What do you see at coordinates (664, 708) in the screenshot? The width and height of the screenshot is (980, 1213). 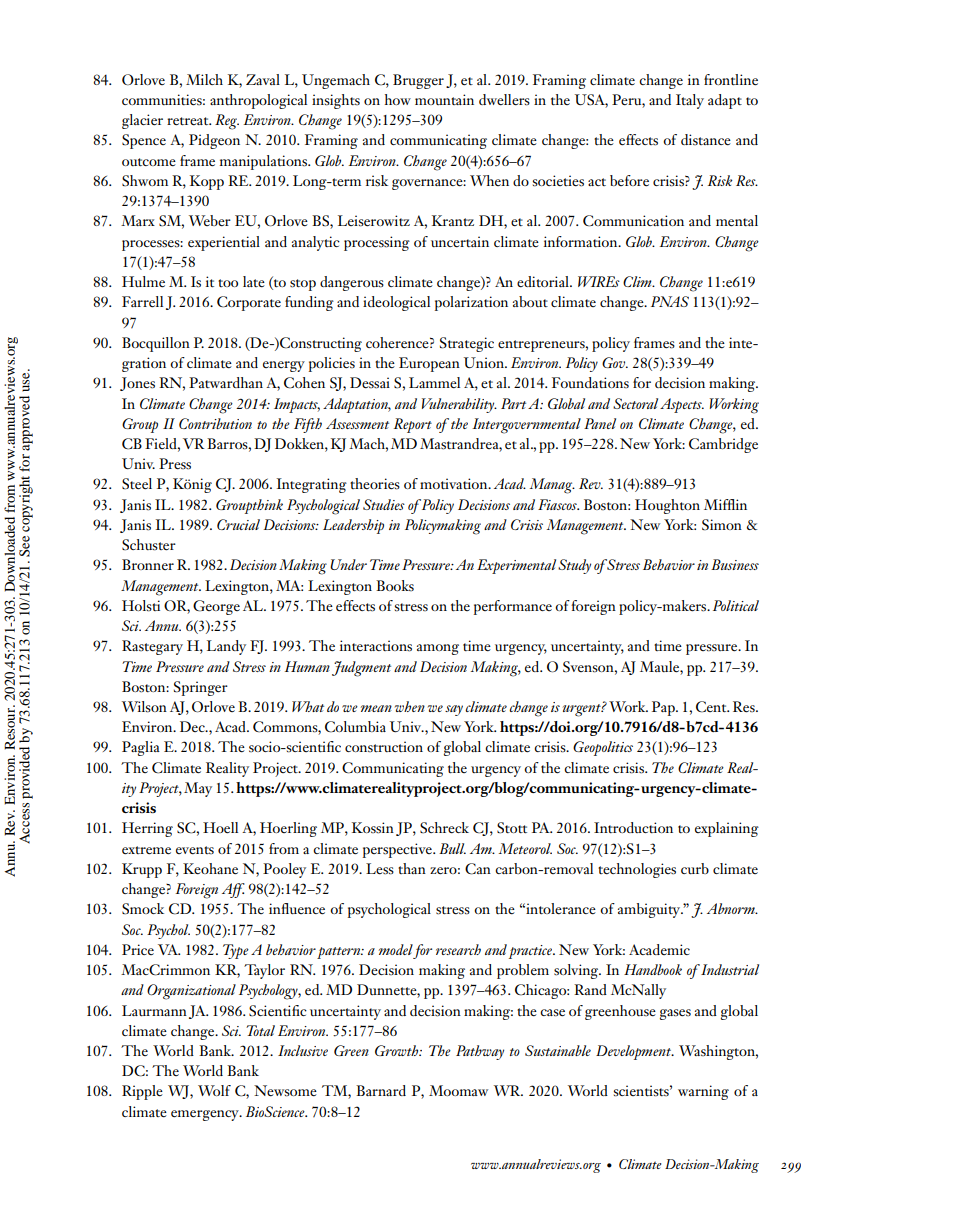 I see `Pap` at bounding box center [664, 708].
